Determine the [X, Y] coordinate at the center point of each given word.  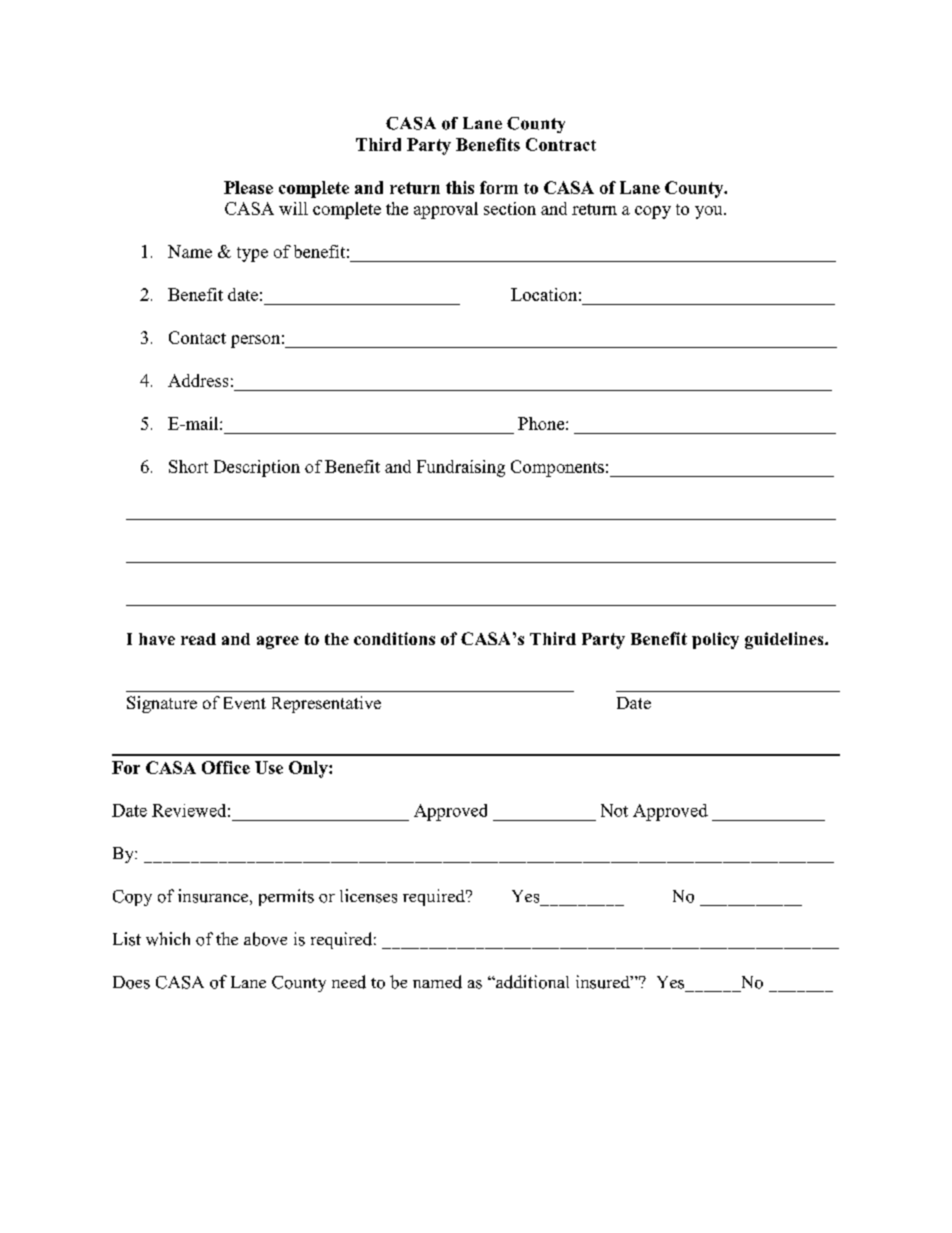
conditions [394, 638]
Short [188, 466]
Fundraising [461, 468]
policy [715, 640]
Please [248, 187]
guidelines [785, 640]
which [168, 939]
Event [245, 703]
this [460, 187]
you [710, 212]
